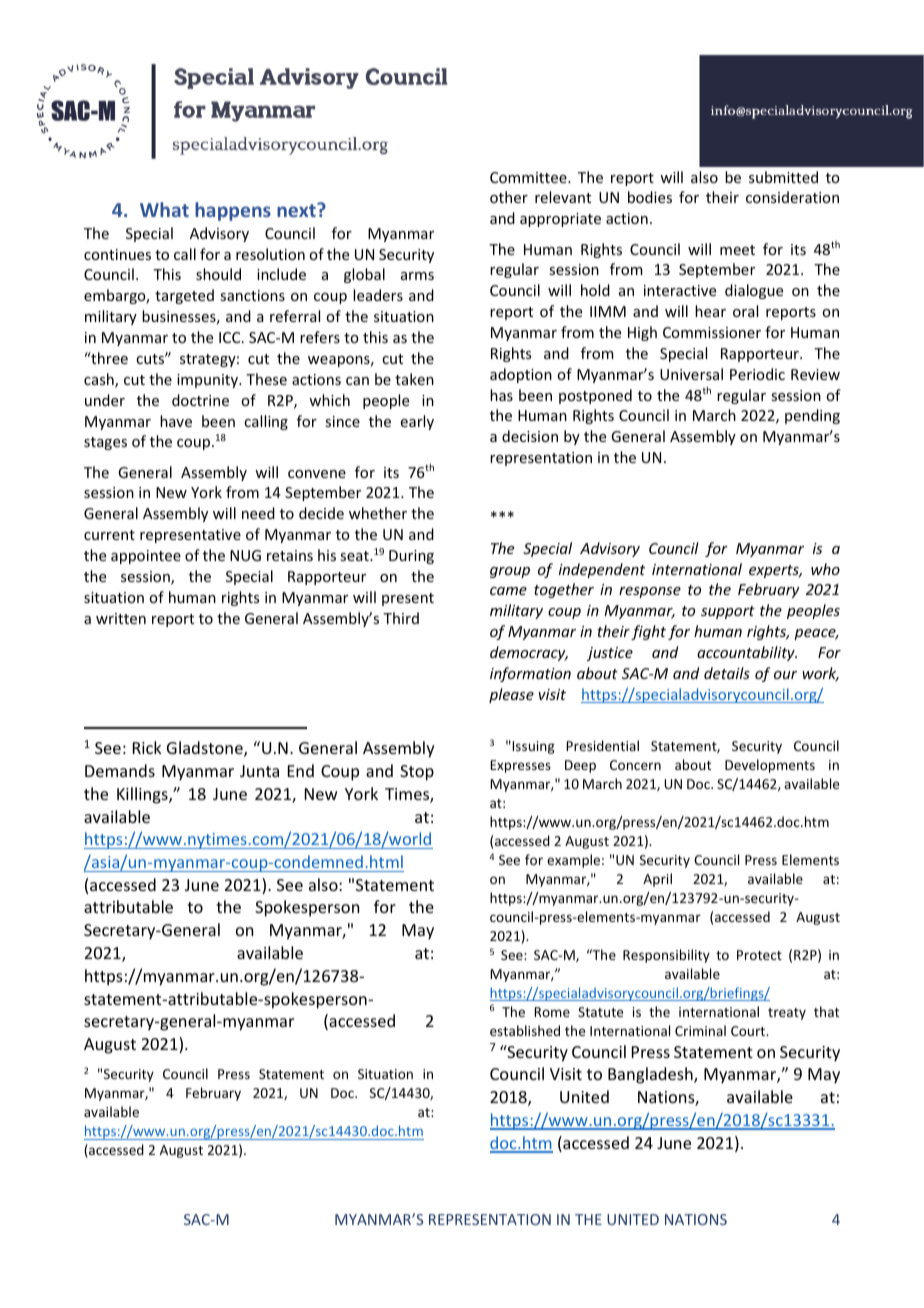 The image size is (924, 1308). I want to click on established, so click(525, 1030).
